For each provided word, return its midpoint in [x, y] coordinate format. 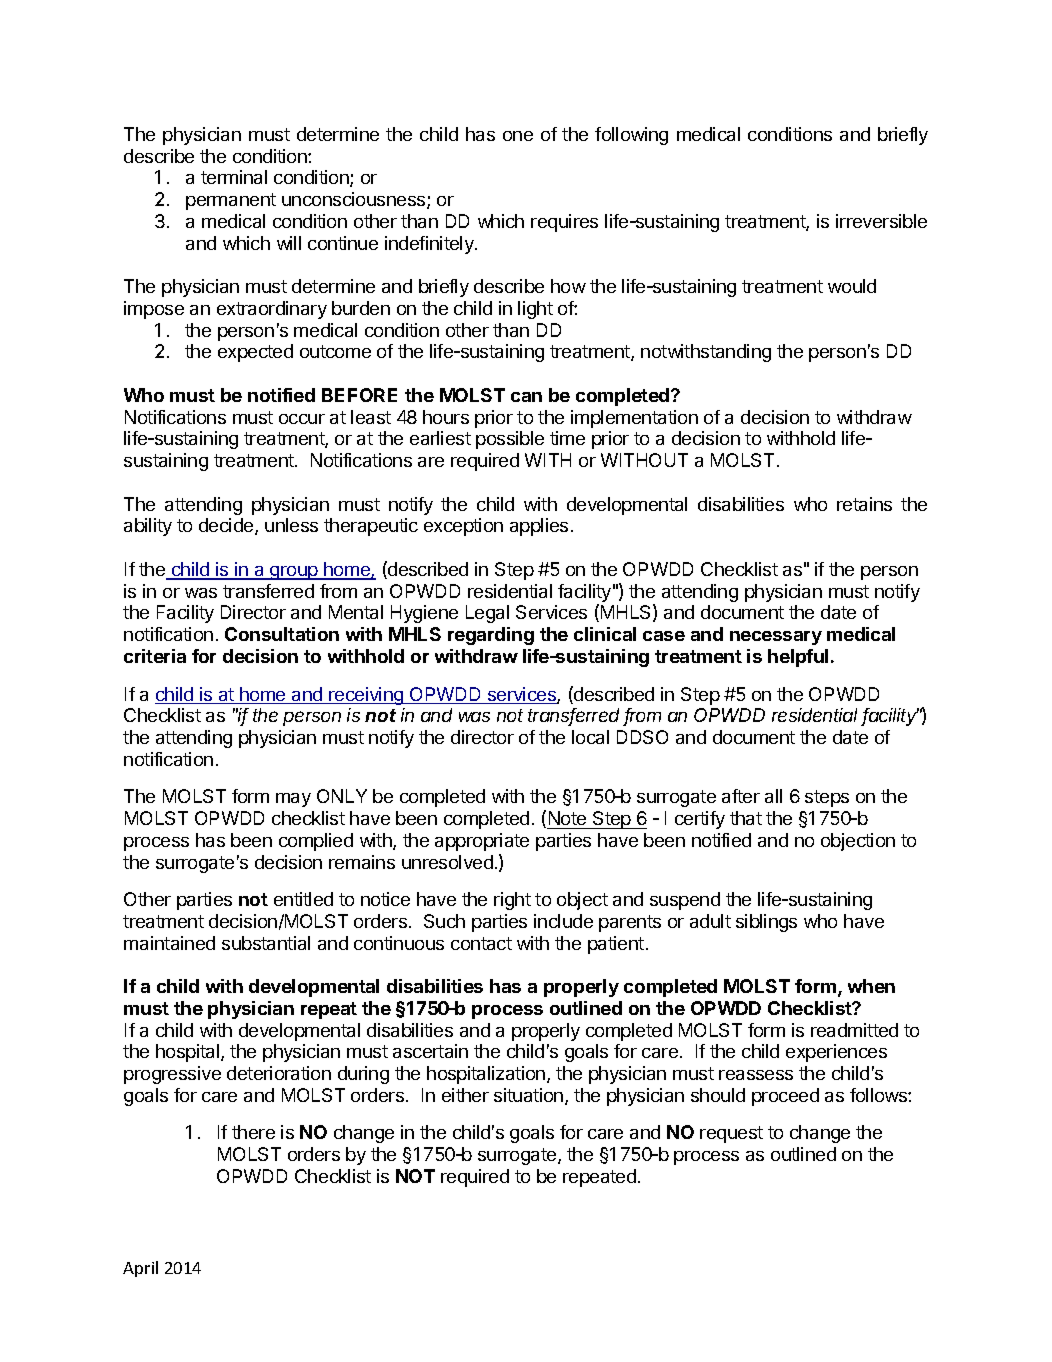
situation [530, 1096]
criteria [155, 656]
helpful [798, 658]
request [731, 1134]
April [140, 1269]
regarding [491, 636]
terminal [234, 177]
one [518, 136]
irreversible [881, 221]
